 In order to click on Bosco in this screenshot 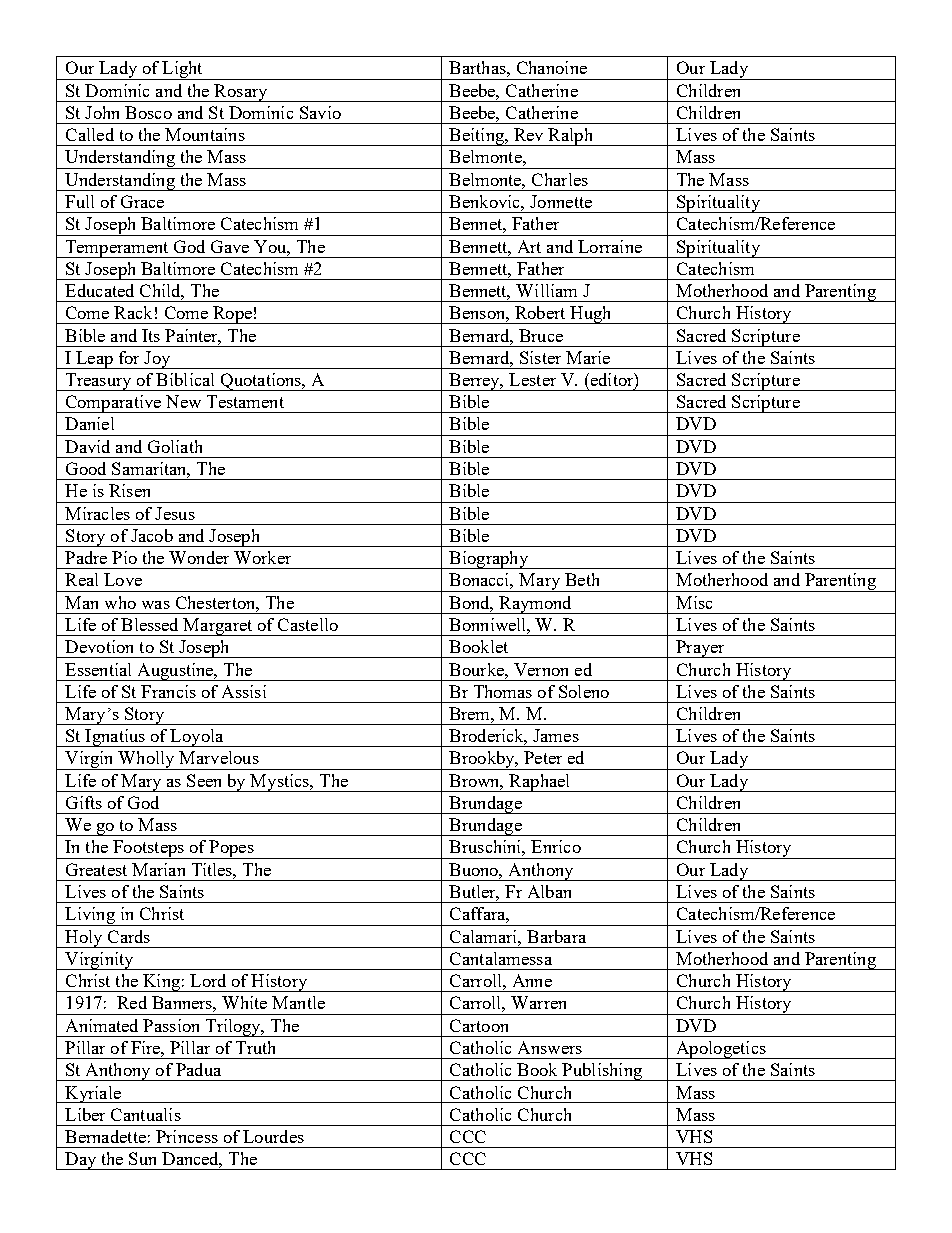, I will do `click(148, 112)`.
